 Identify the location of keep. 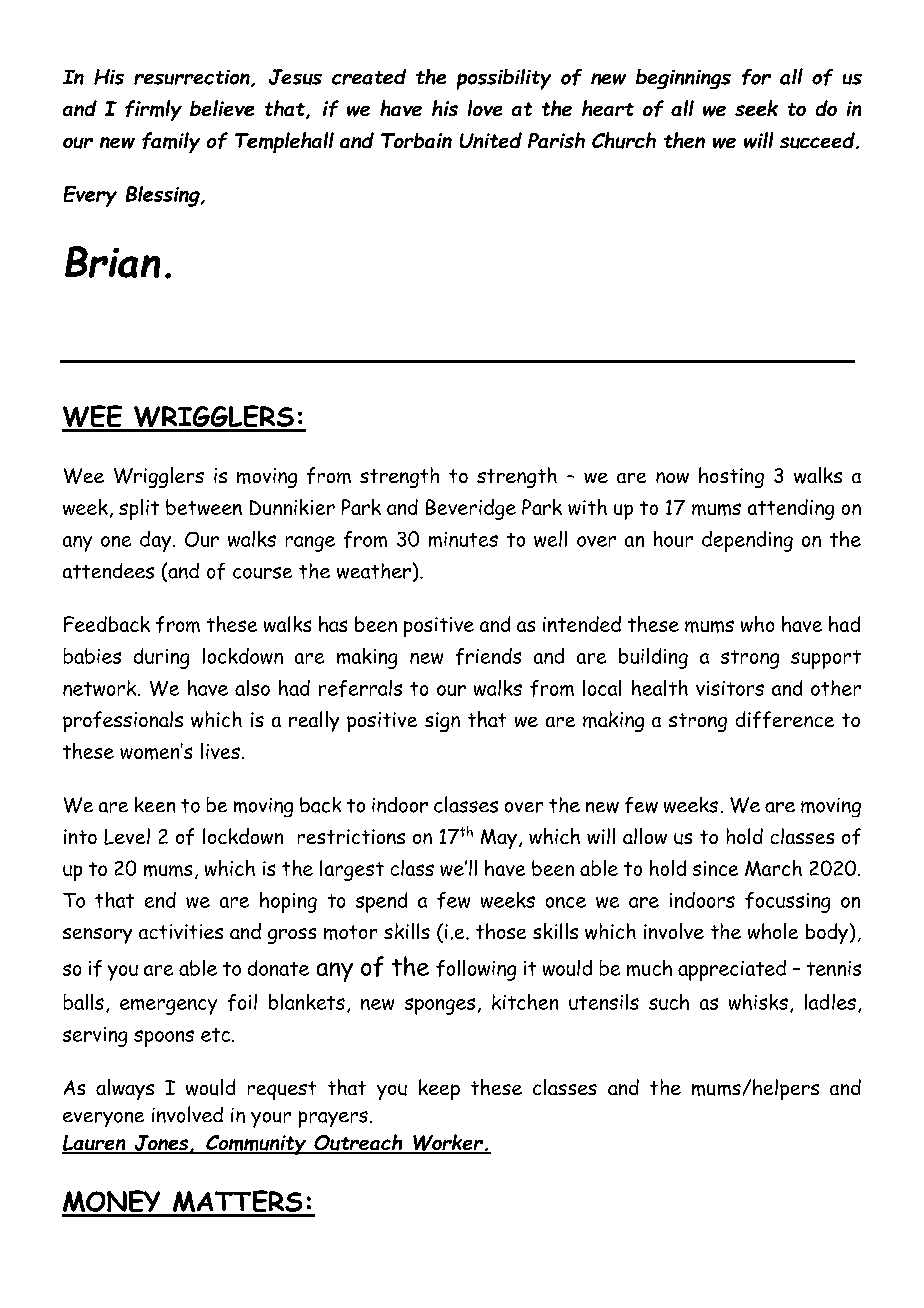
(439, 1089).
